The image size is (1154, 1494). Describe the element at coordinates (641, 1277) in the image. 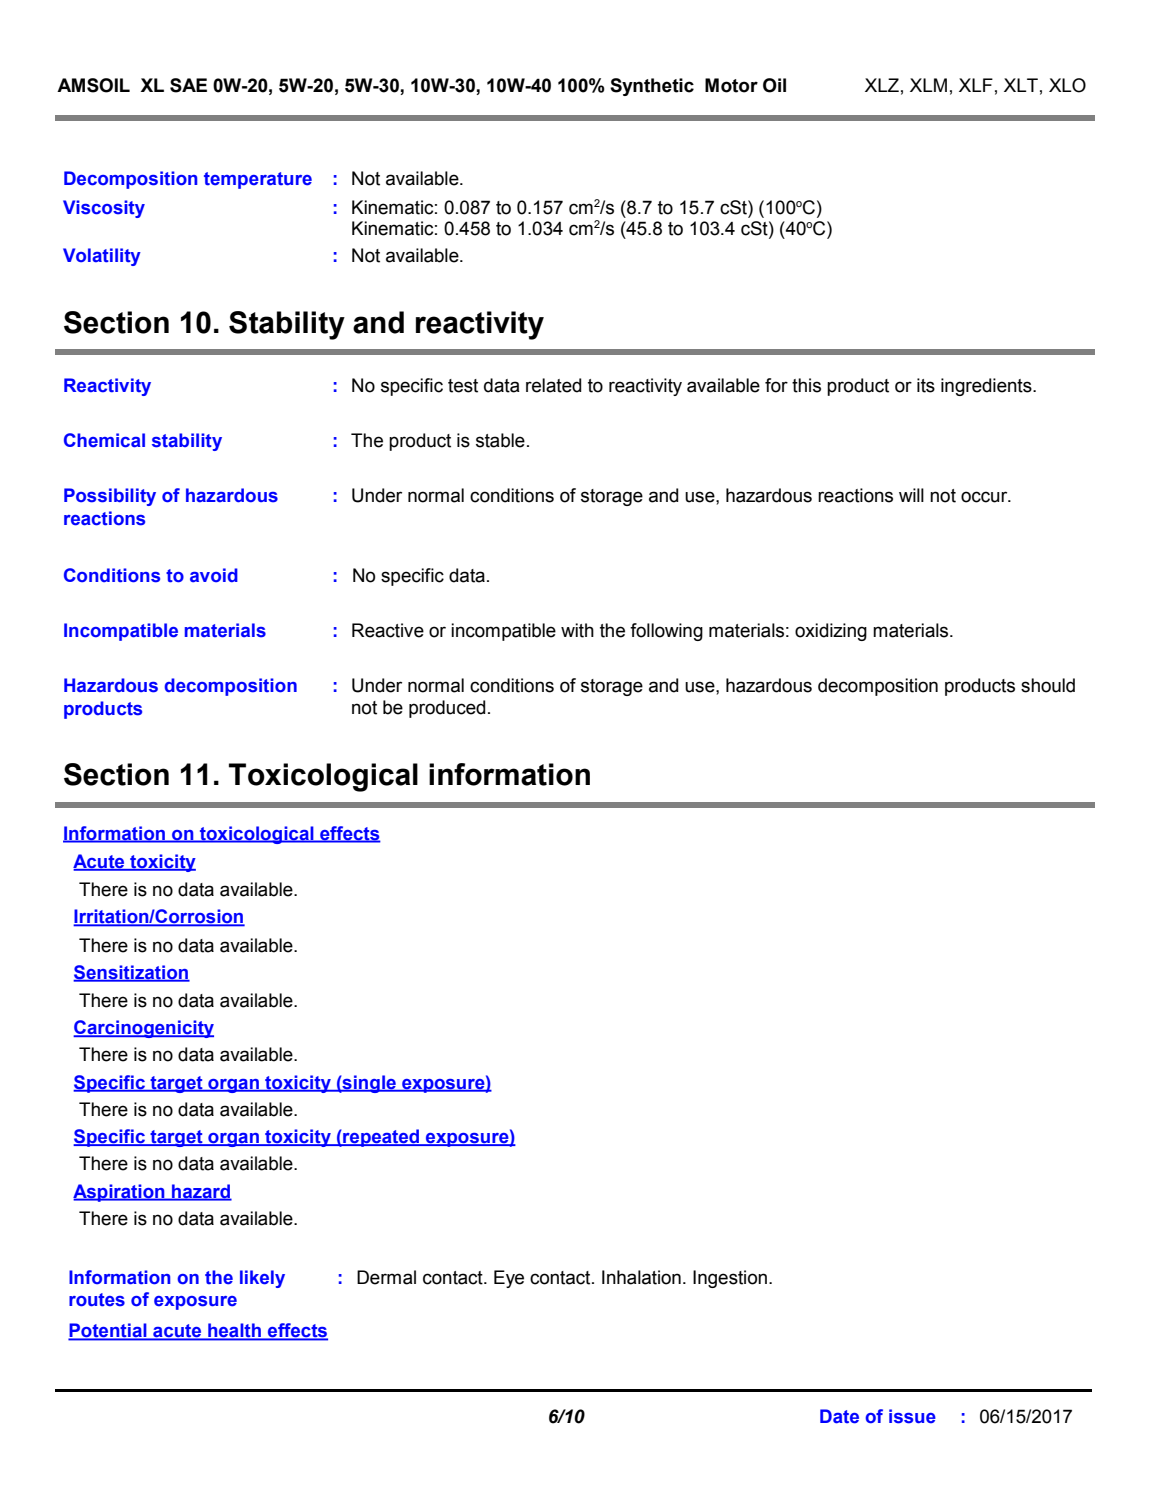

I see `Inhalation` at that location.
